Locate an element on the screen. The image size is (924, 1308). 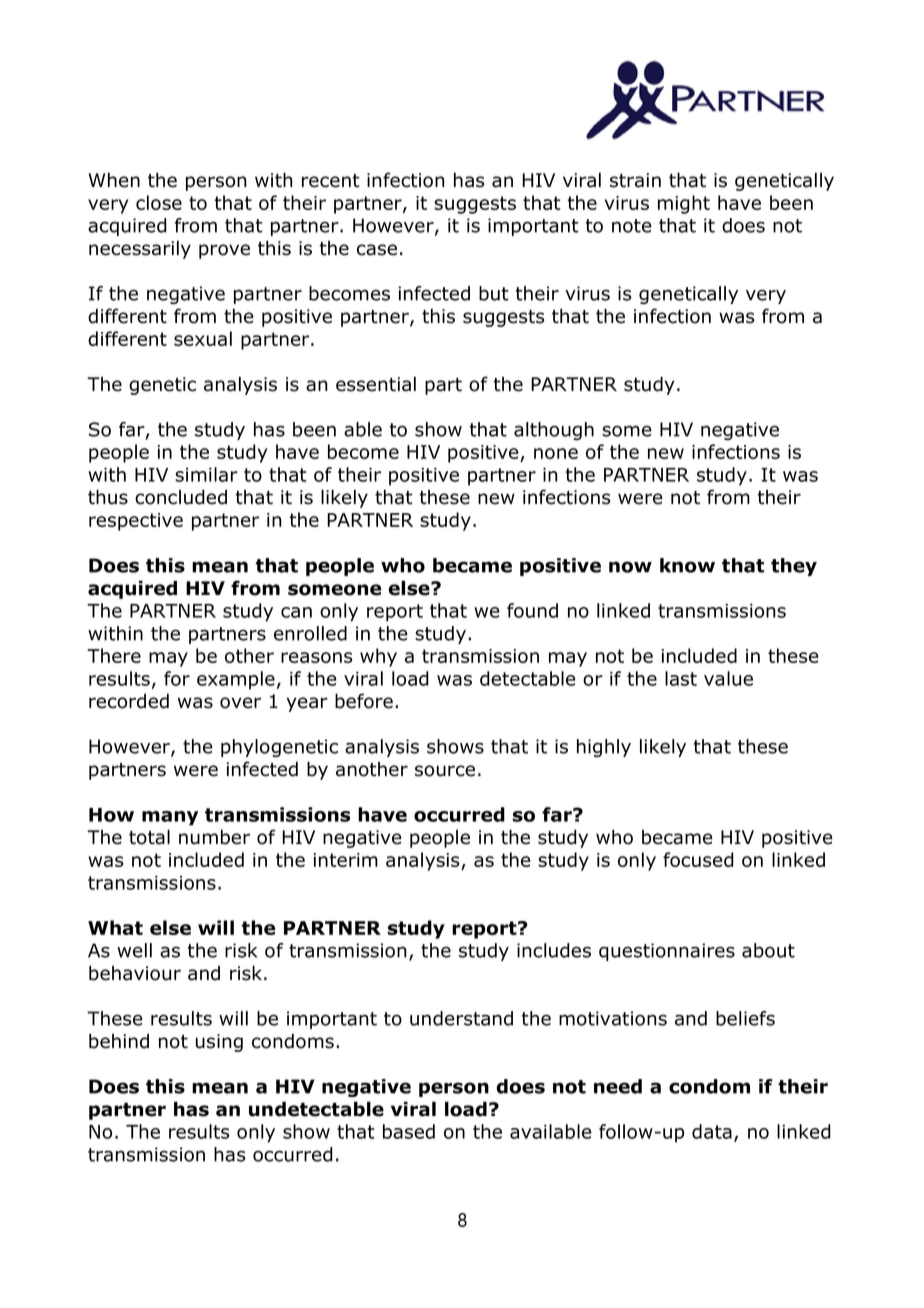
why is located at coordinates (378, 657).
